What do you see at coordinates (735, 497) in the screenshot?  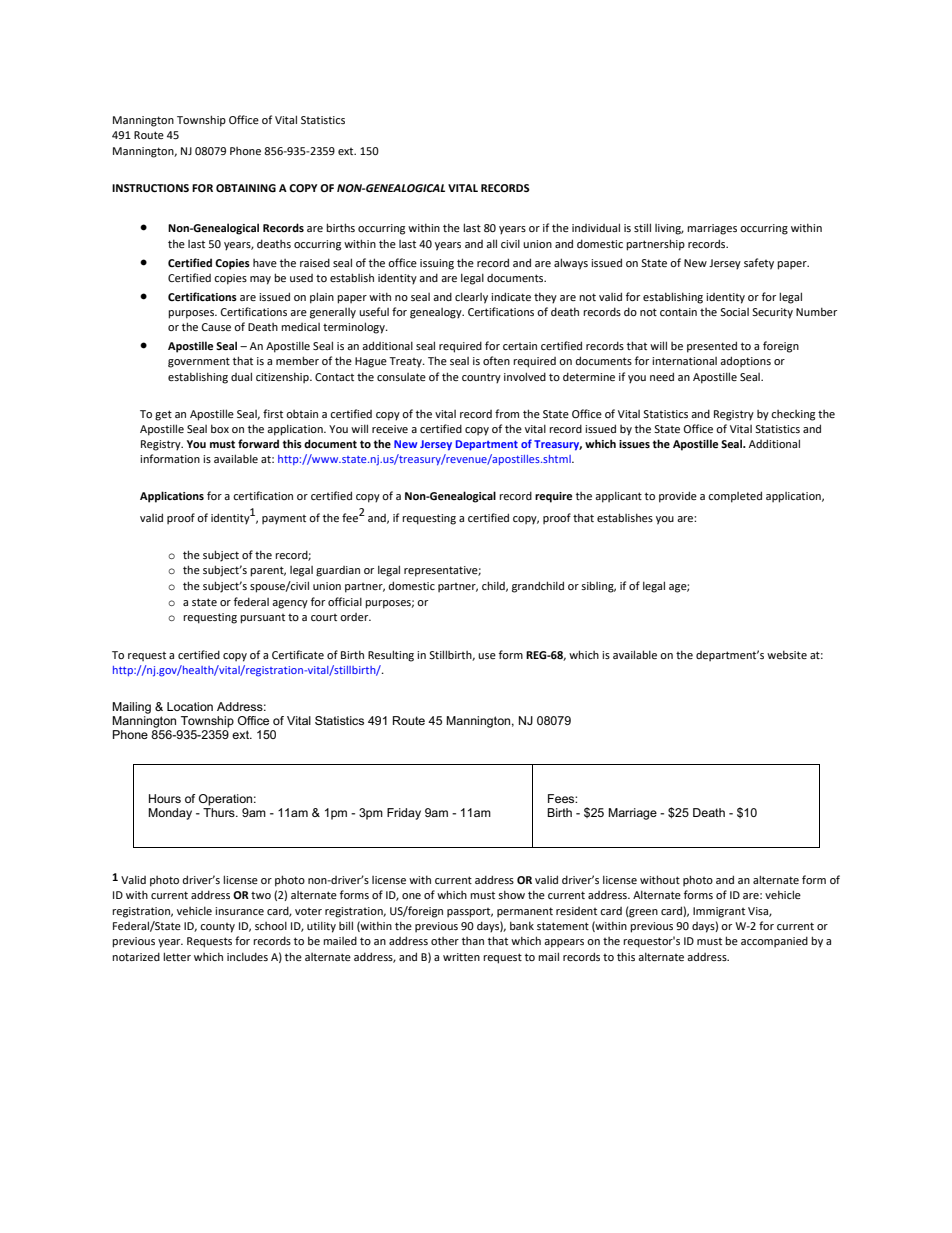 I see `completed` at bounding box center [735, 497].
